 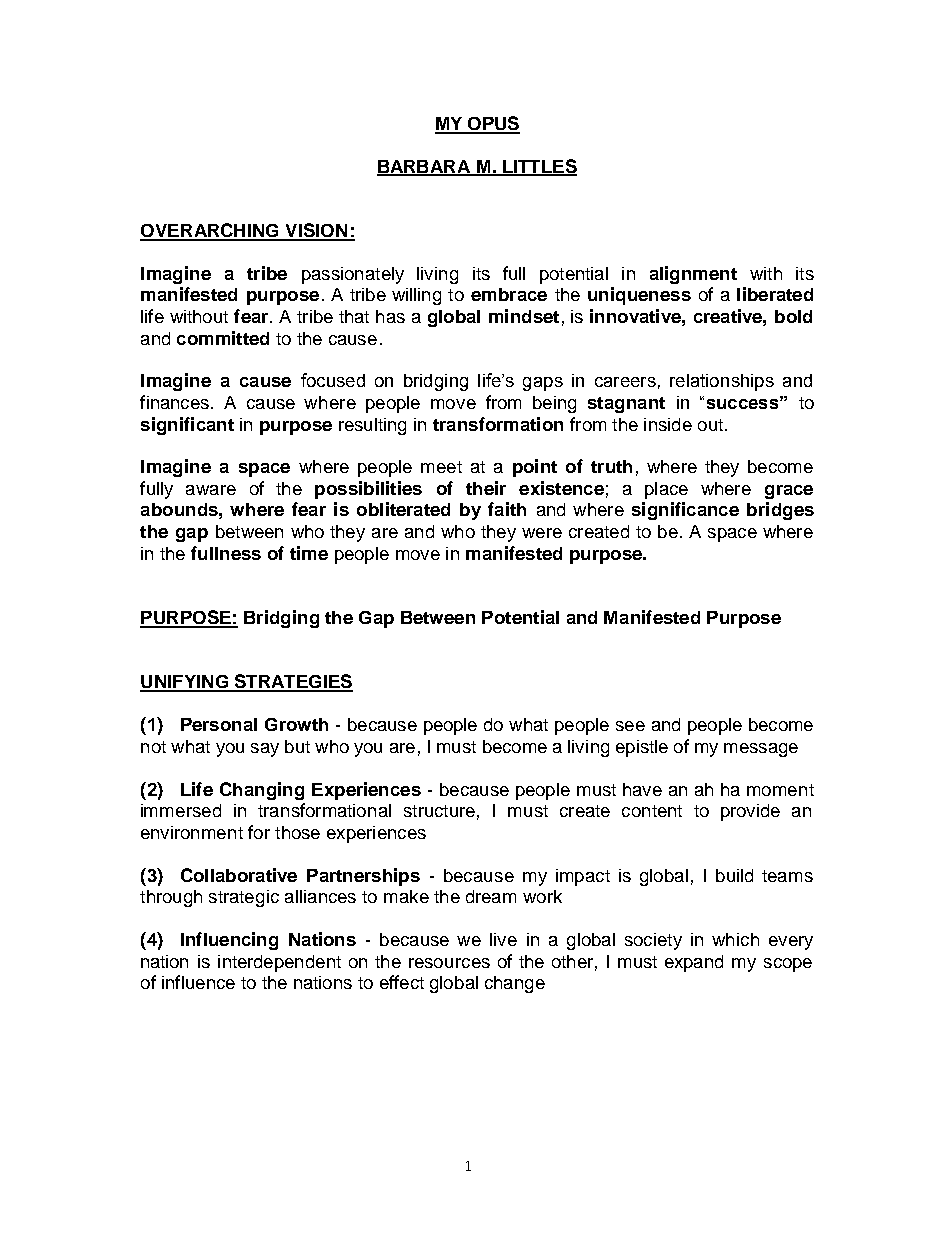 I want to click on faith, so click(x=507, y=509).
